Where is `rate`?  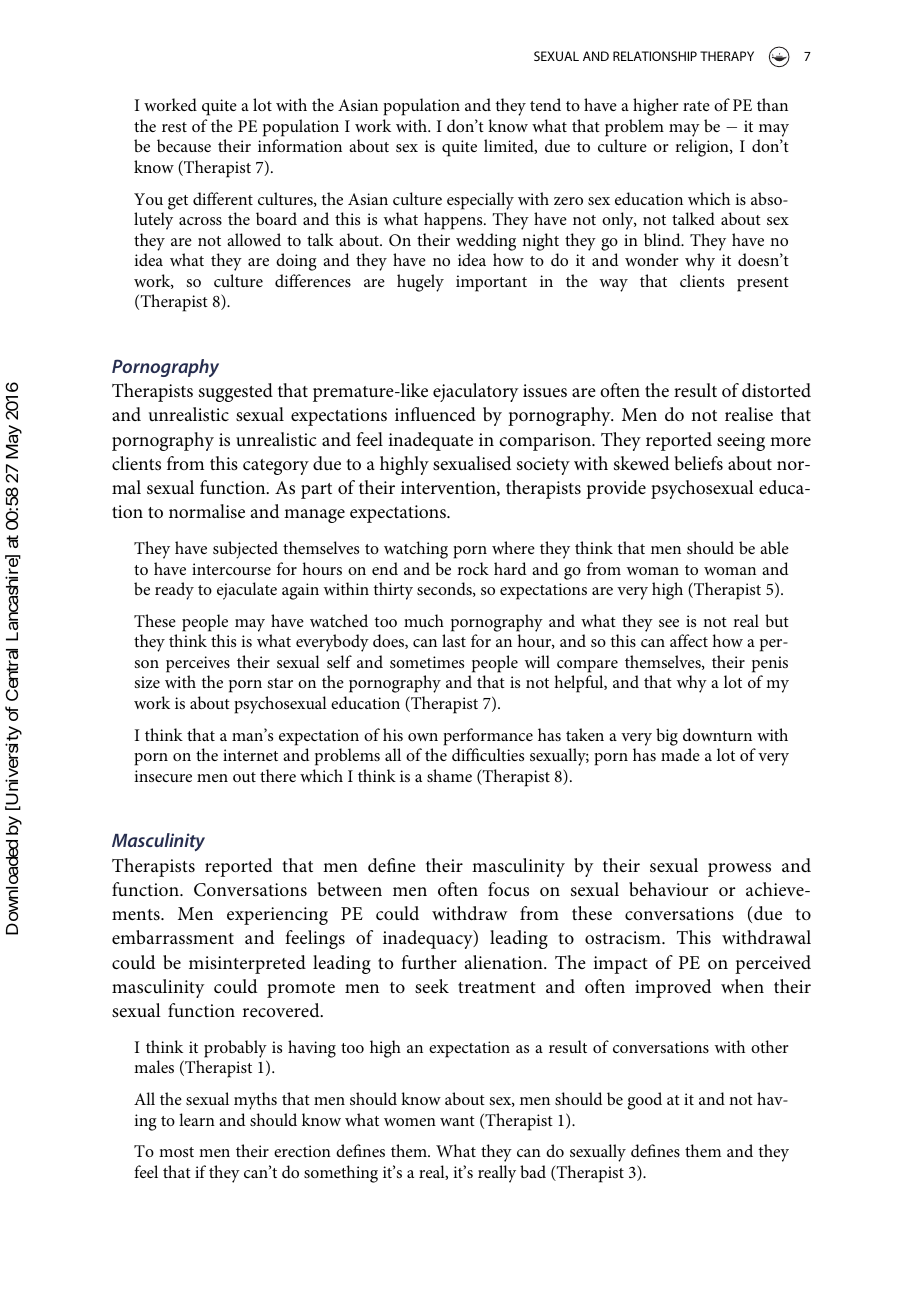 rate is located at coordinates (696, 106).
